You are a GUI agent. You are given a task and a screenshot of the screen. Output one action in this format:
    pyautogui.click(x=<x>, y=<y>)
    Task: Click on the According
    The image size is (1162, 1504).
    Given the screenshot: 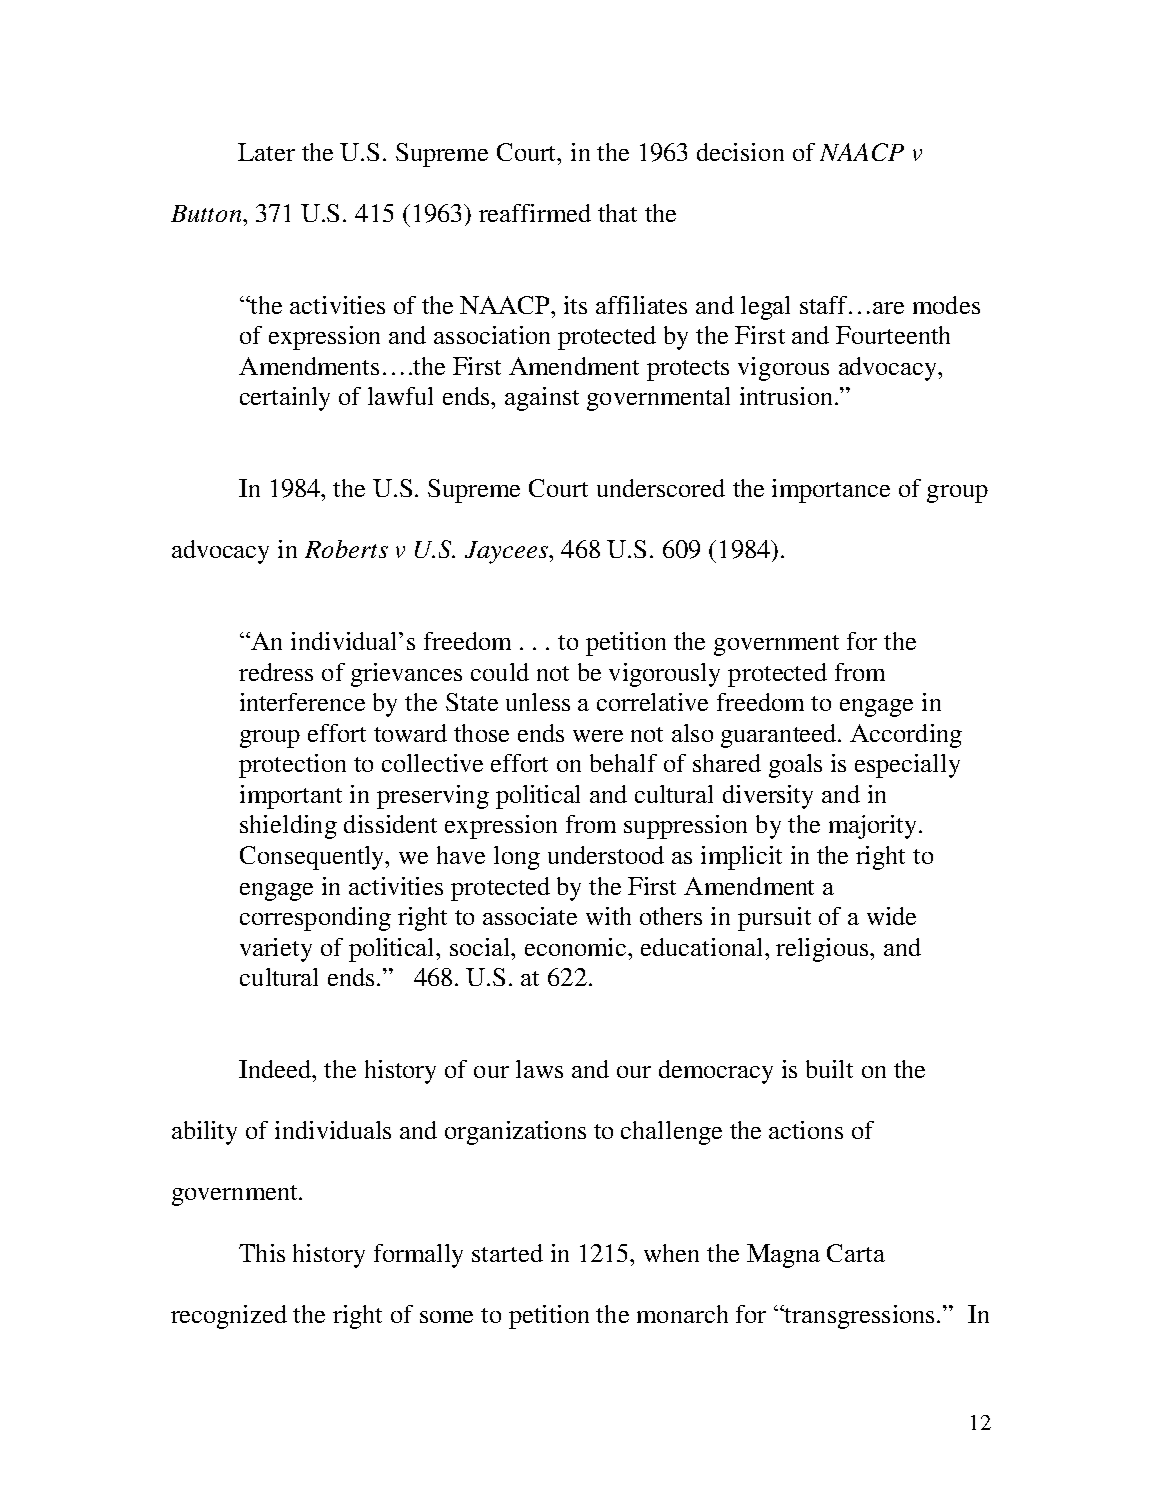 What is the action you would take?
    pyautogui.click(x=906, y=736)
